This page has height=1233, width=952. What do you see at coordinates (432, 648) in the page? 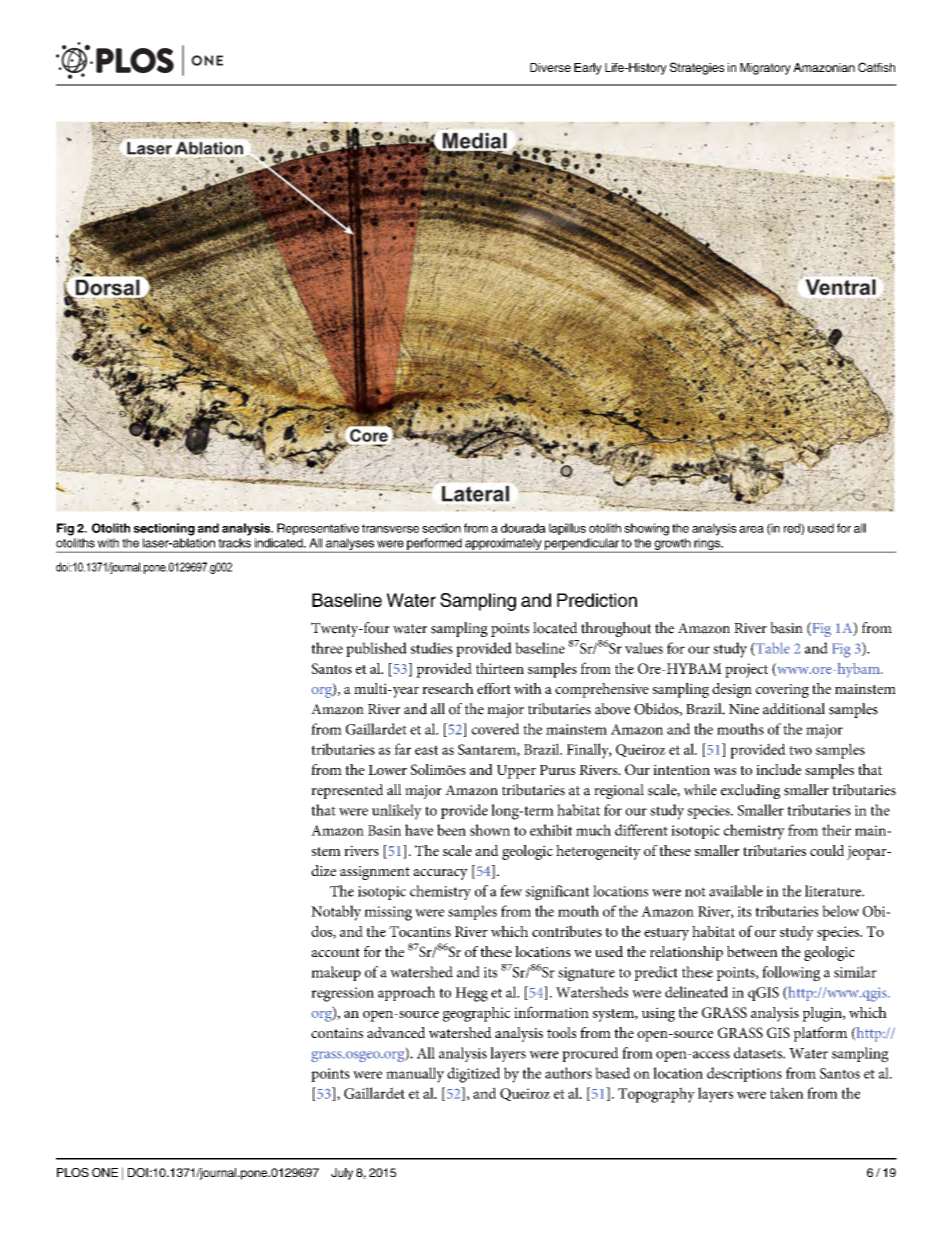
I see `studies` at bounding box center [432, 648].
